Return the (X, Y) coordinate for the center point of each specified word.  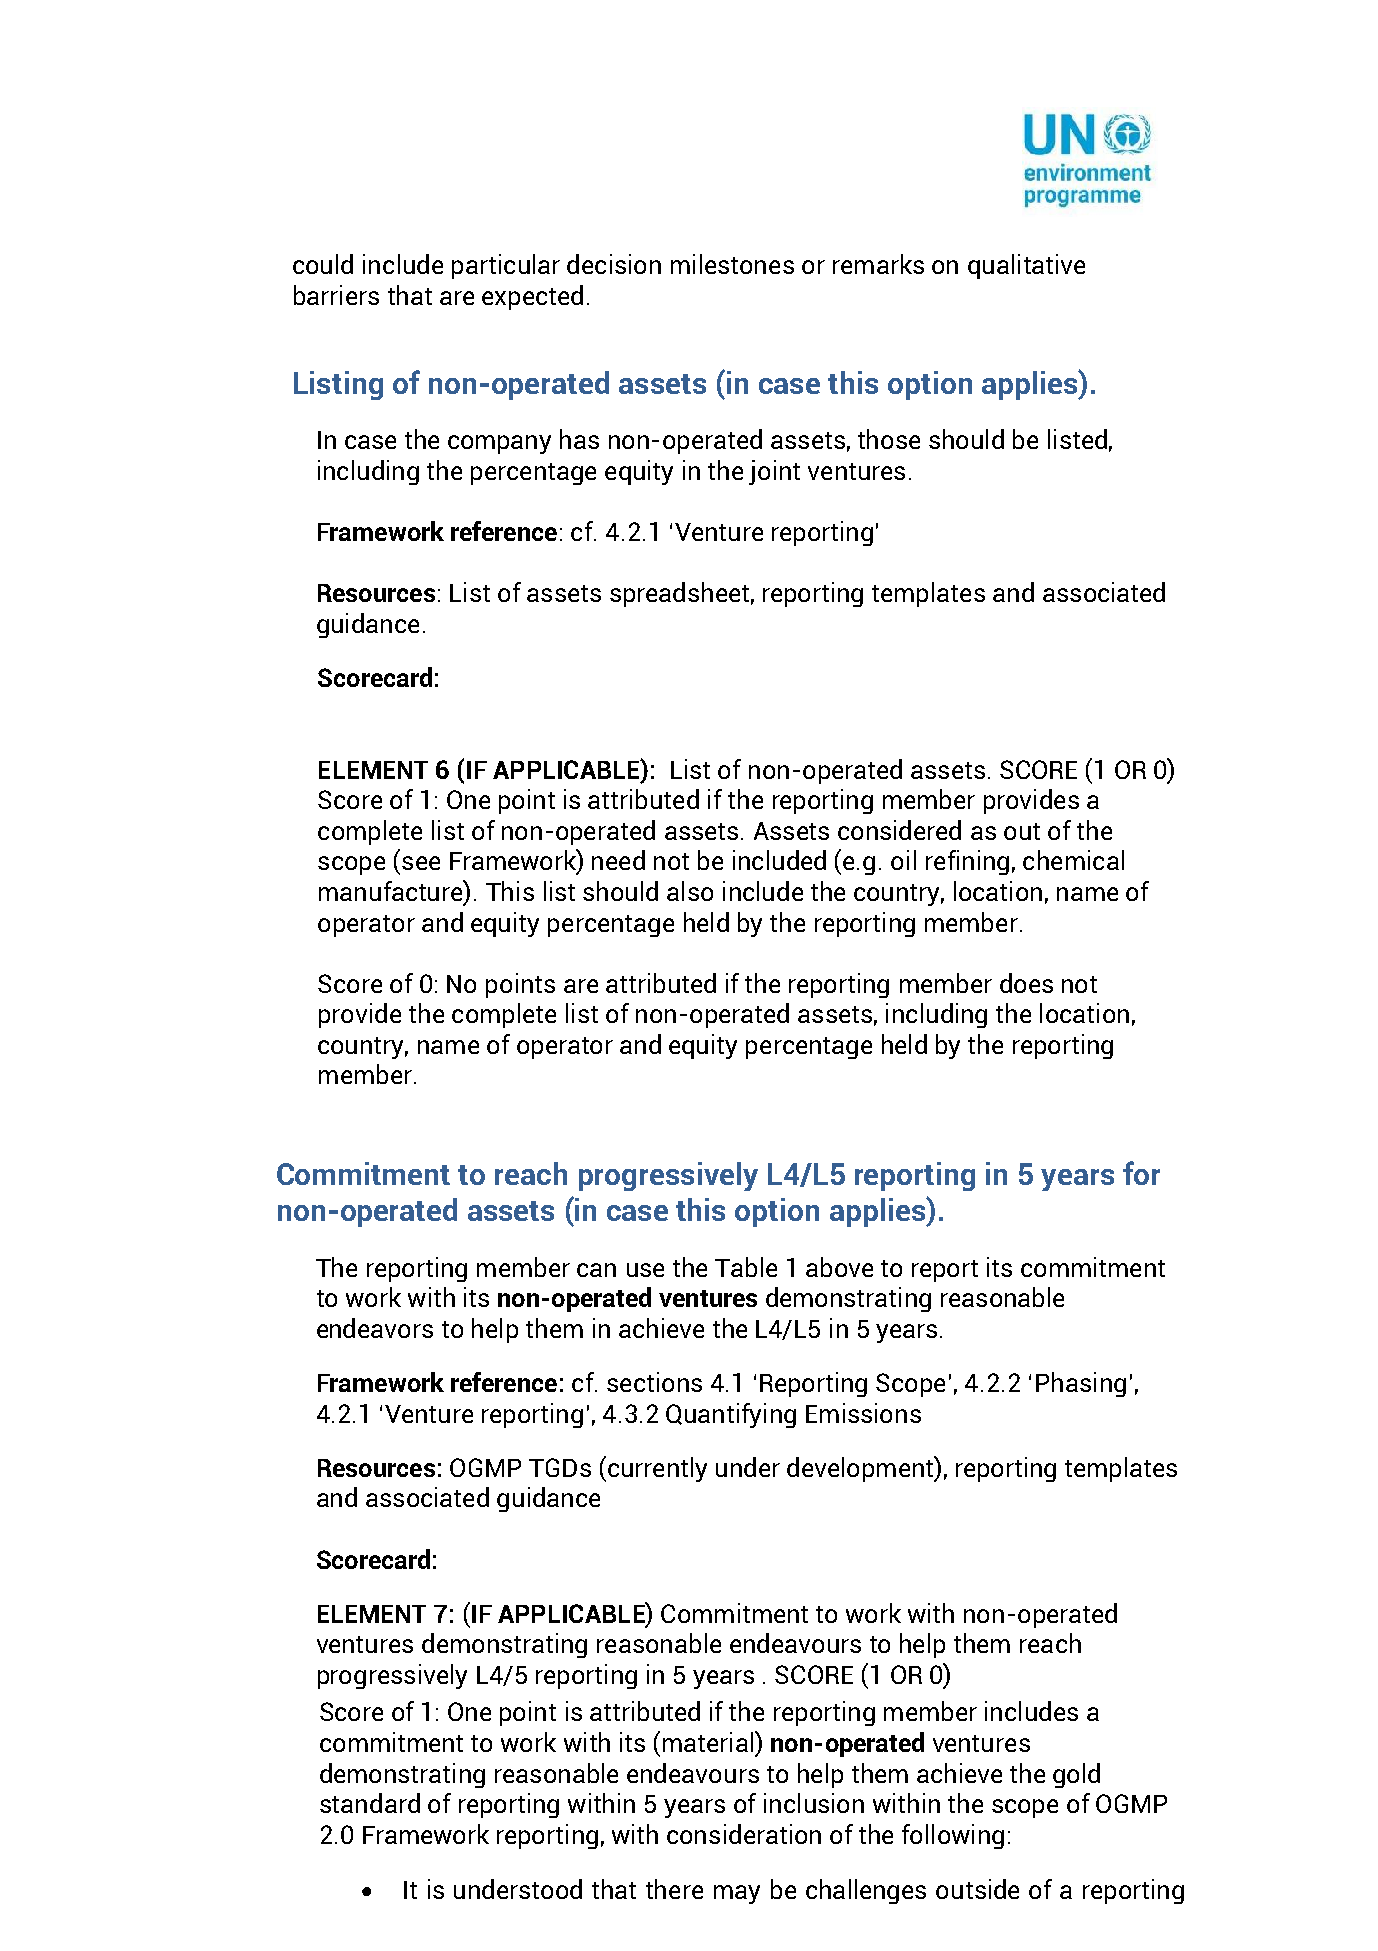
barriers (336, 295)
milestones (732, 264)
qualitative (1026, 266)
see (421, 863)
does (1026, 983)
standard (370, 1803)
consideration (744, 1834)
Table (746, 1267)
